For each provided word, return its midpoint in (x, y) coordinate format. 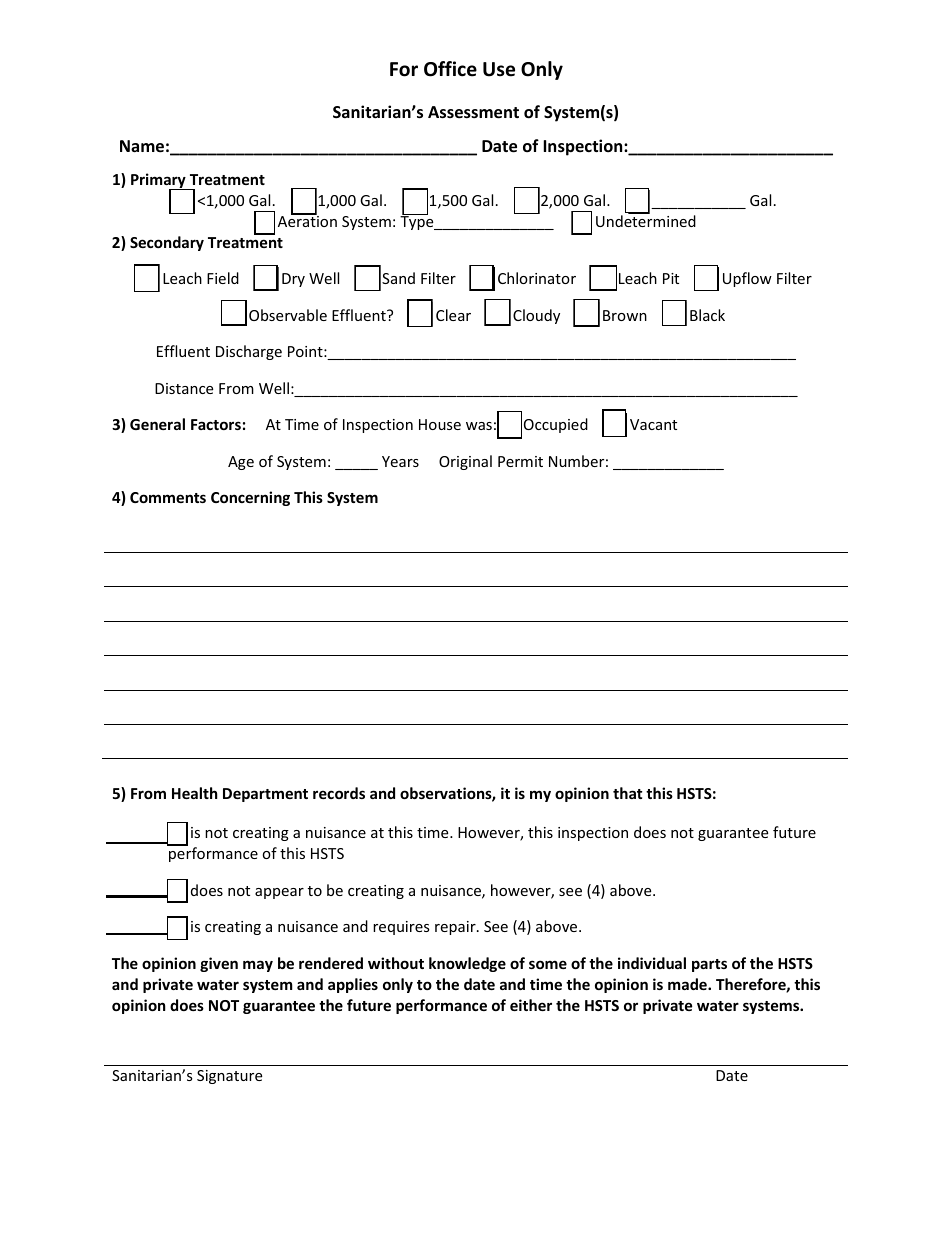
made (688, 984)
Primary (159, 182)
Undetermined (646, 220)
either (531, 1005)
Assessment (473, 112)
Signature (229, 1077)
